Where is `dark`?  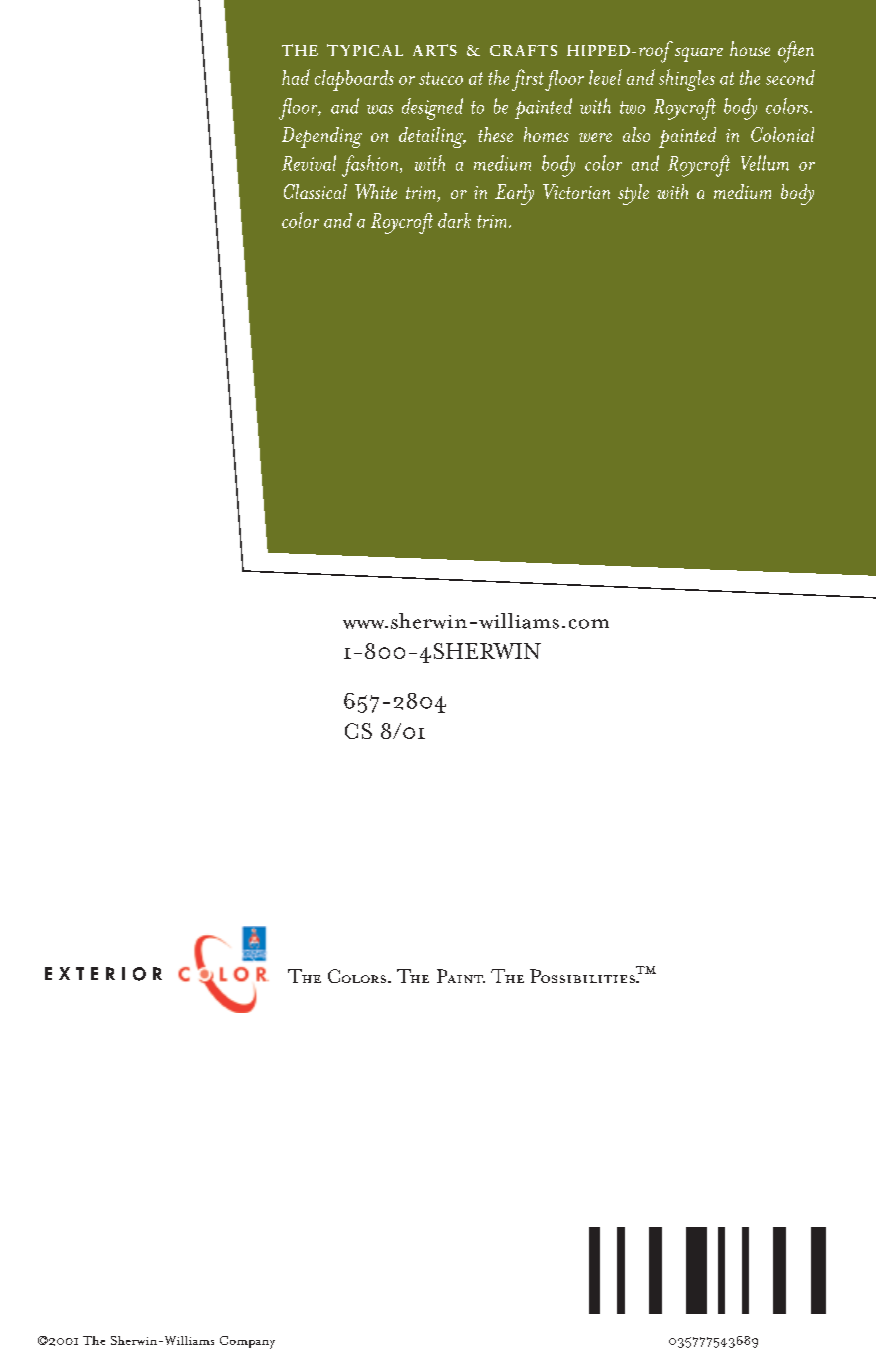
dark is located at coordinates (454, 220).
